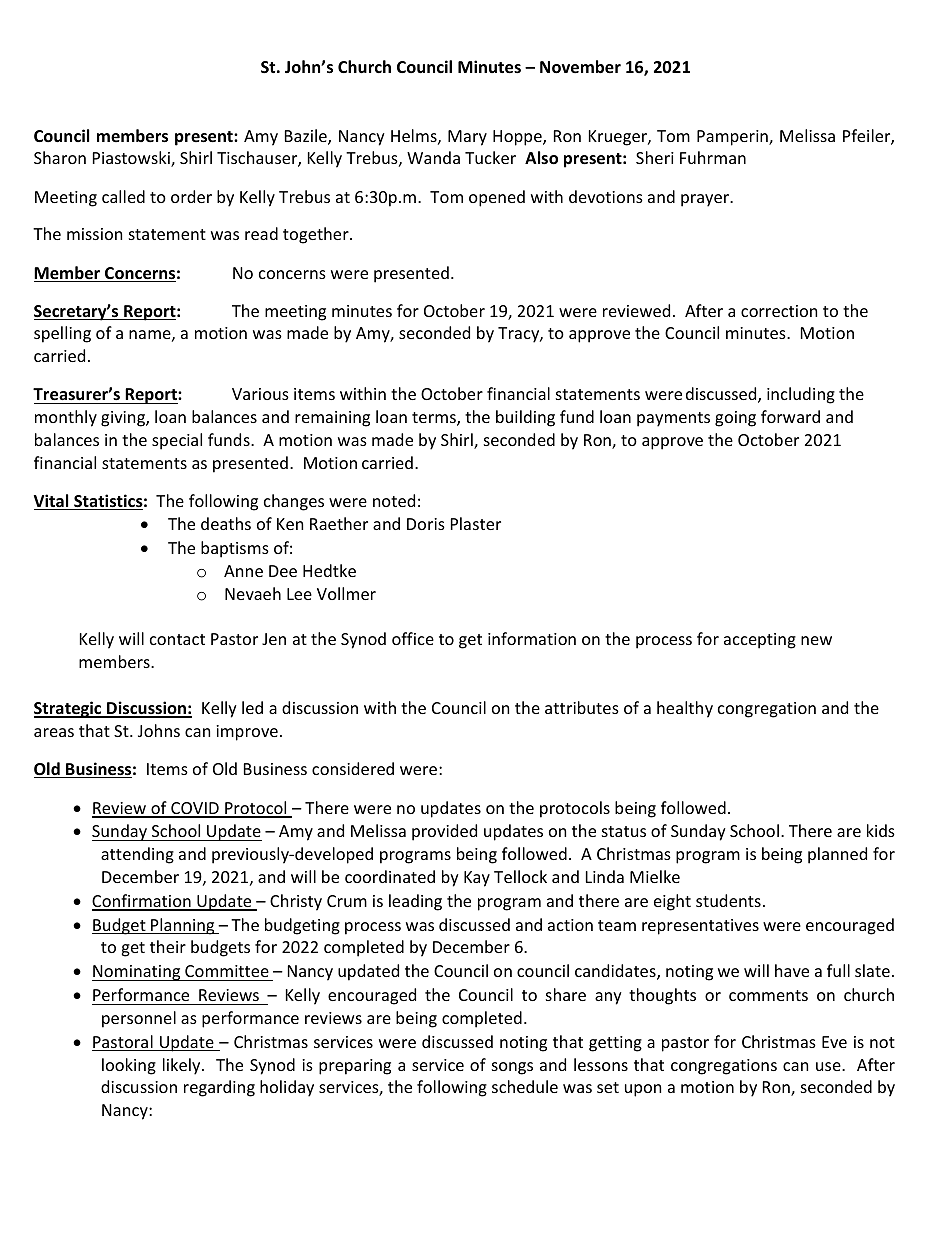  I want to click on Sharon, so click(60, 157).
